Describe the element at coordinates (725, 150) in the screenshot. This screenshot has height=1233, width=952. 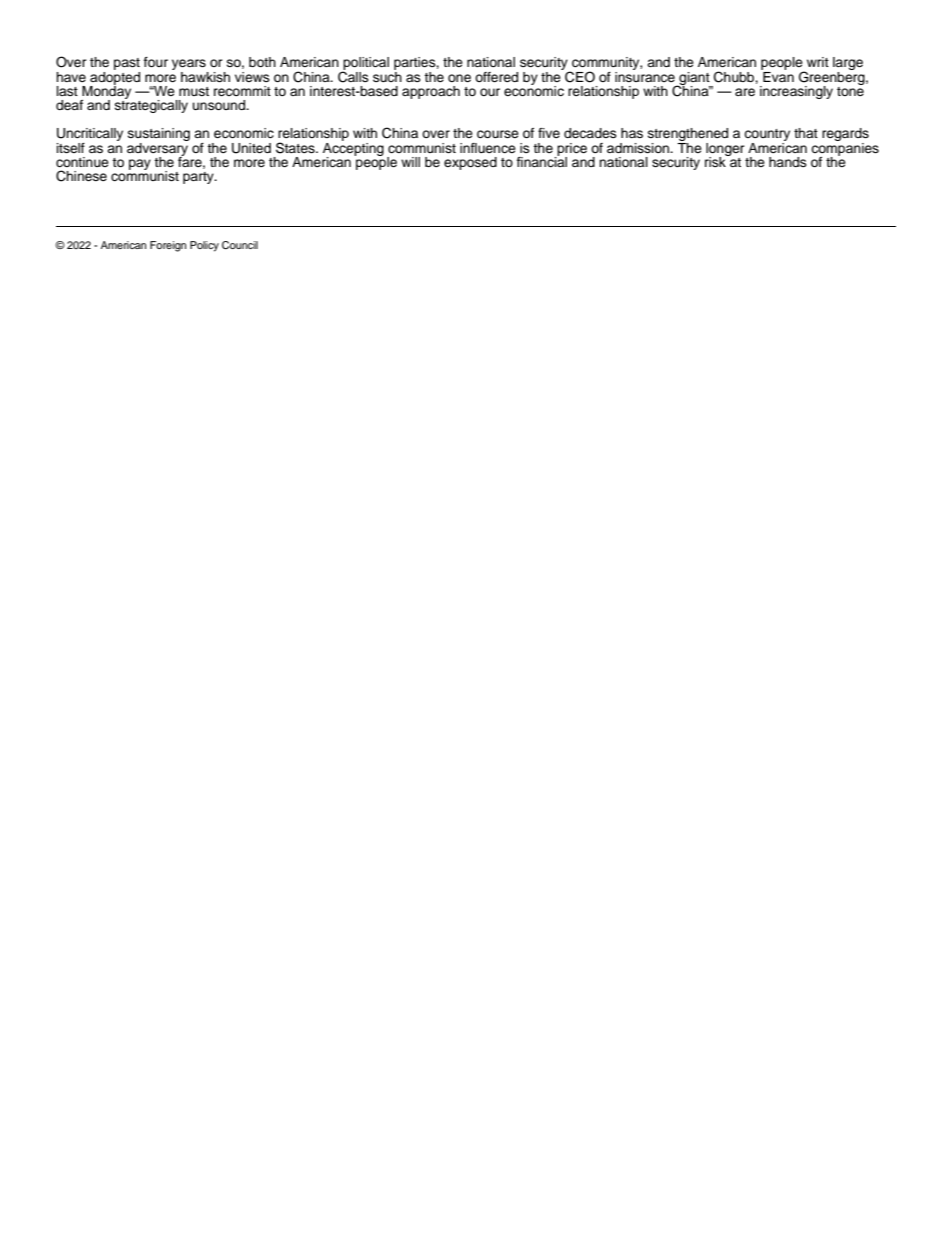
I see `longer` at that location.
